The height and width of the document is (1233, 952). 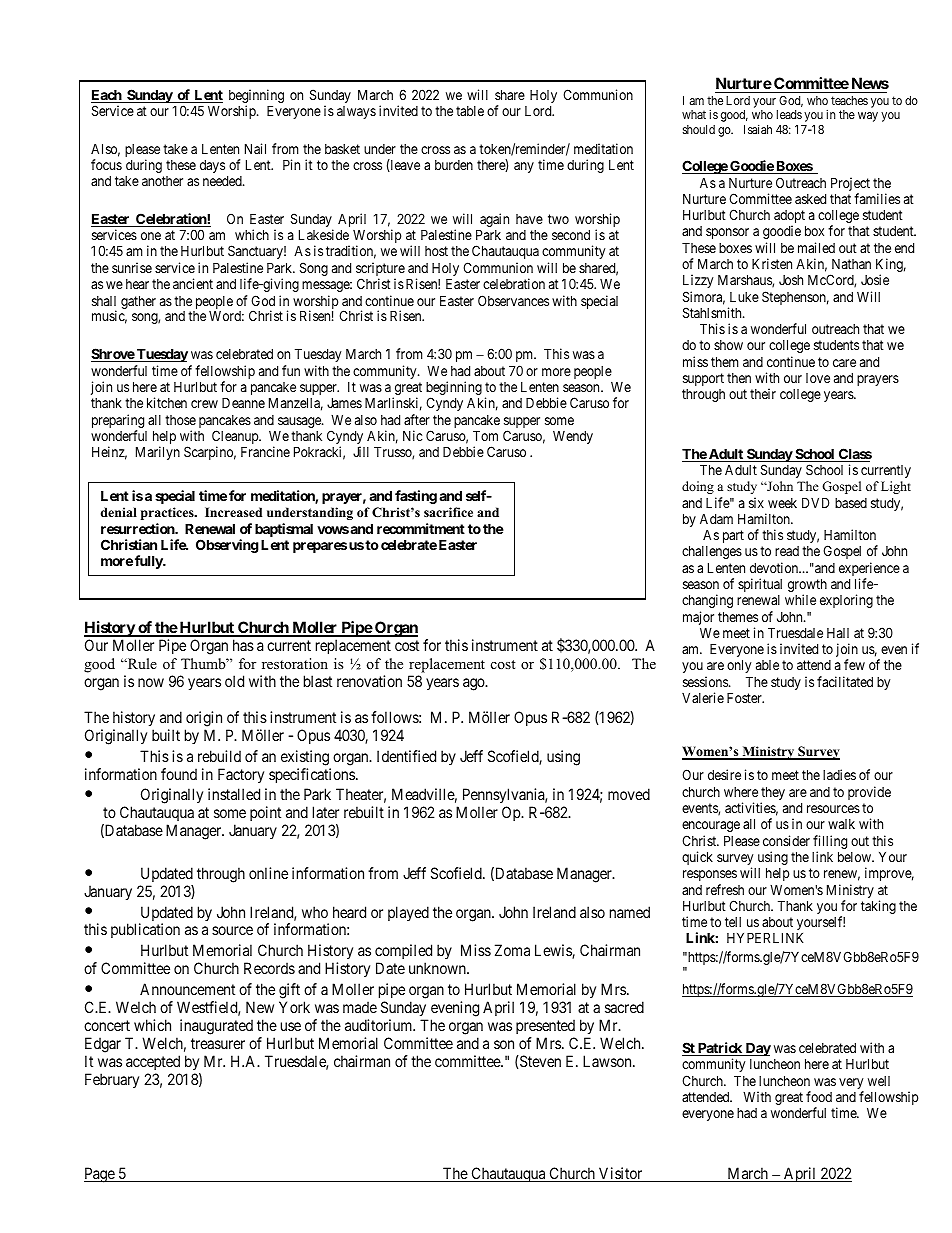 What do you see at coordinates (448, 512) in the document?
I see `sacrifice` at bounding box center [448, 512].
